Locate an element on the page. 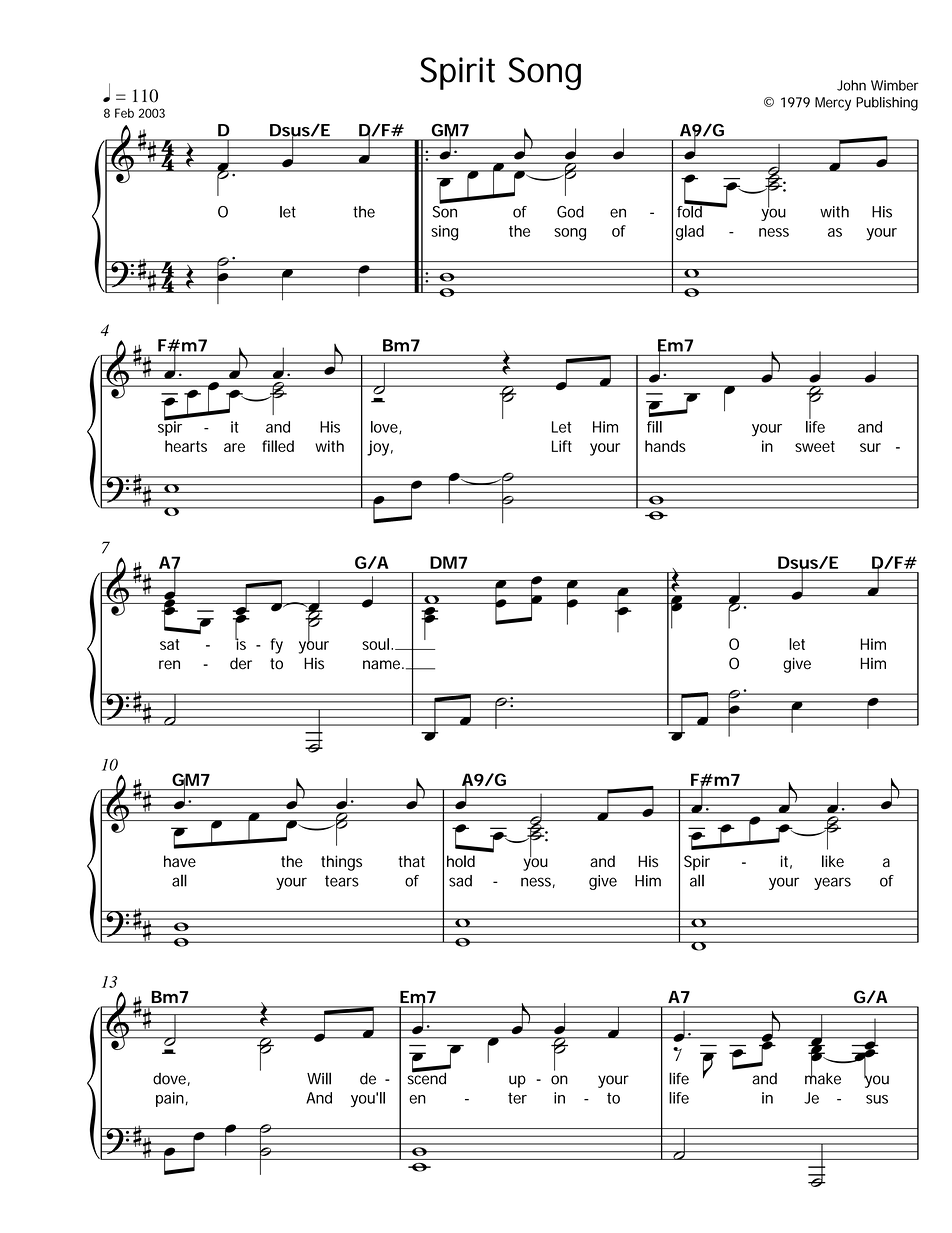  God is located at coordinates (570, 212).
